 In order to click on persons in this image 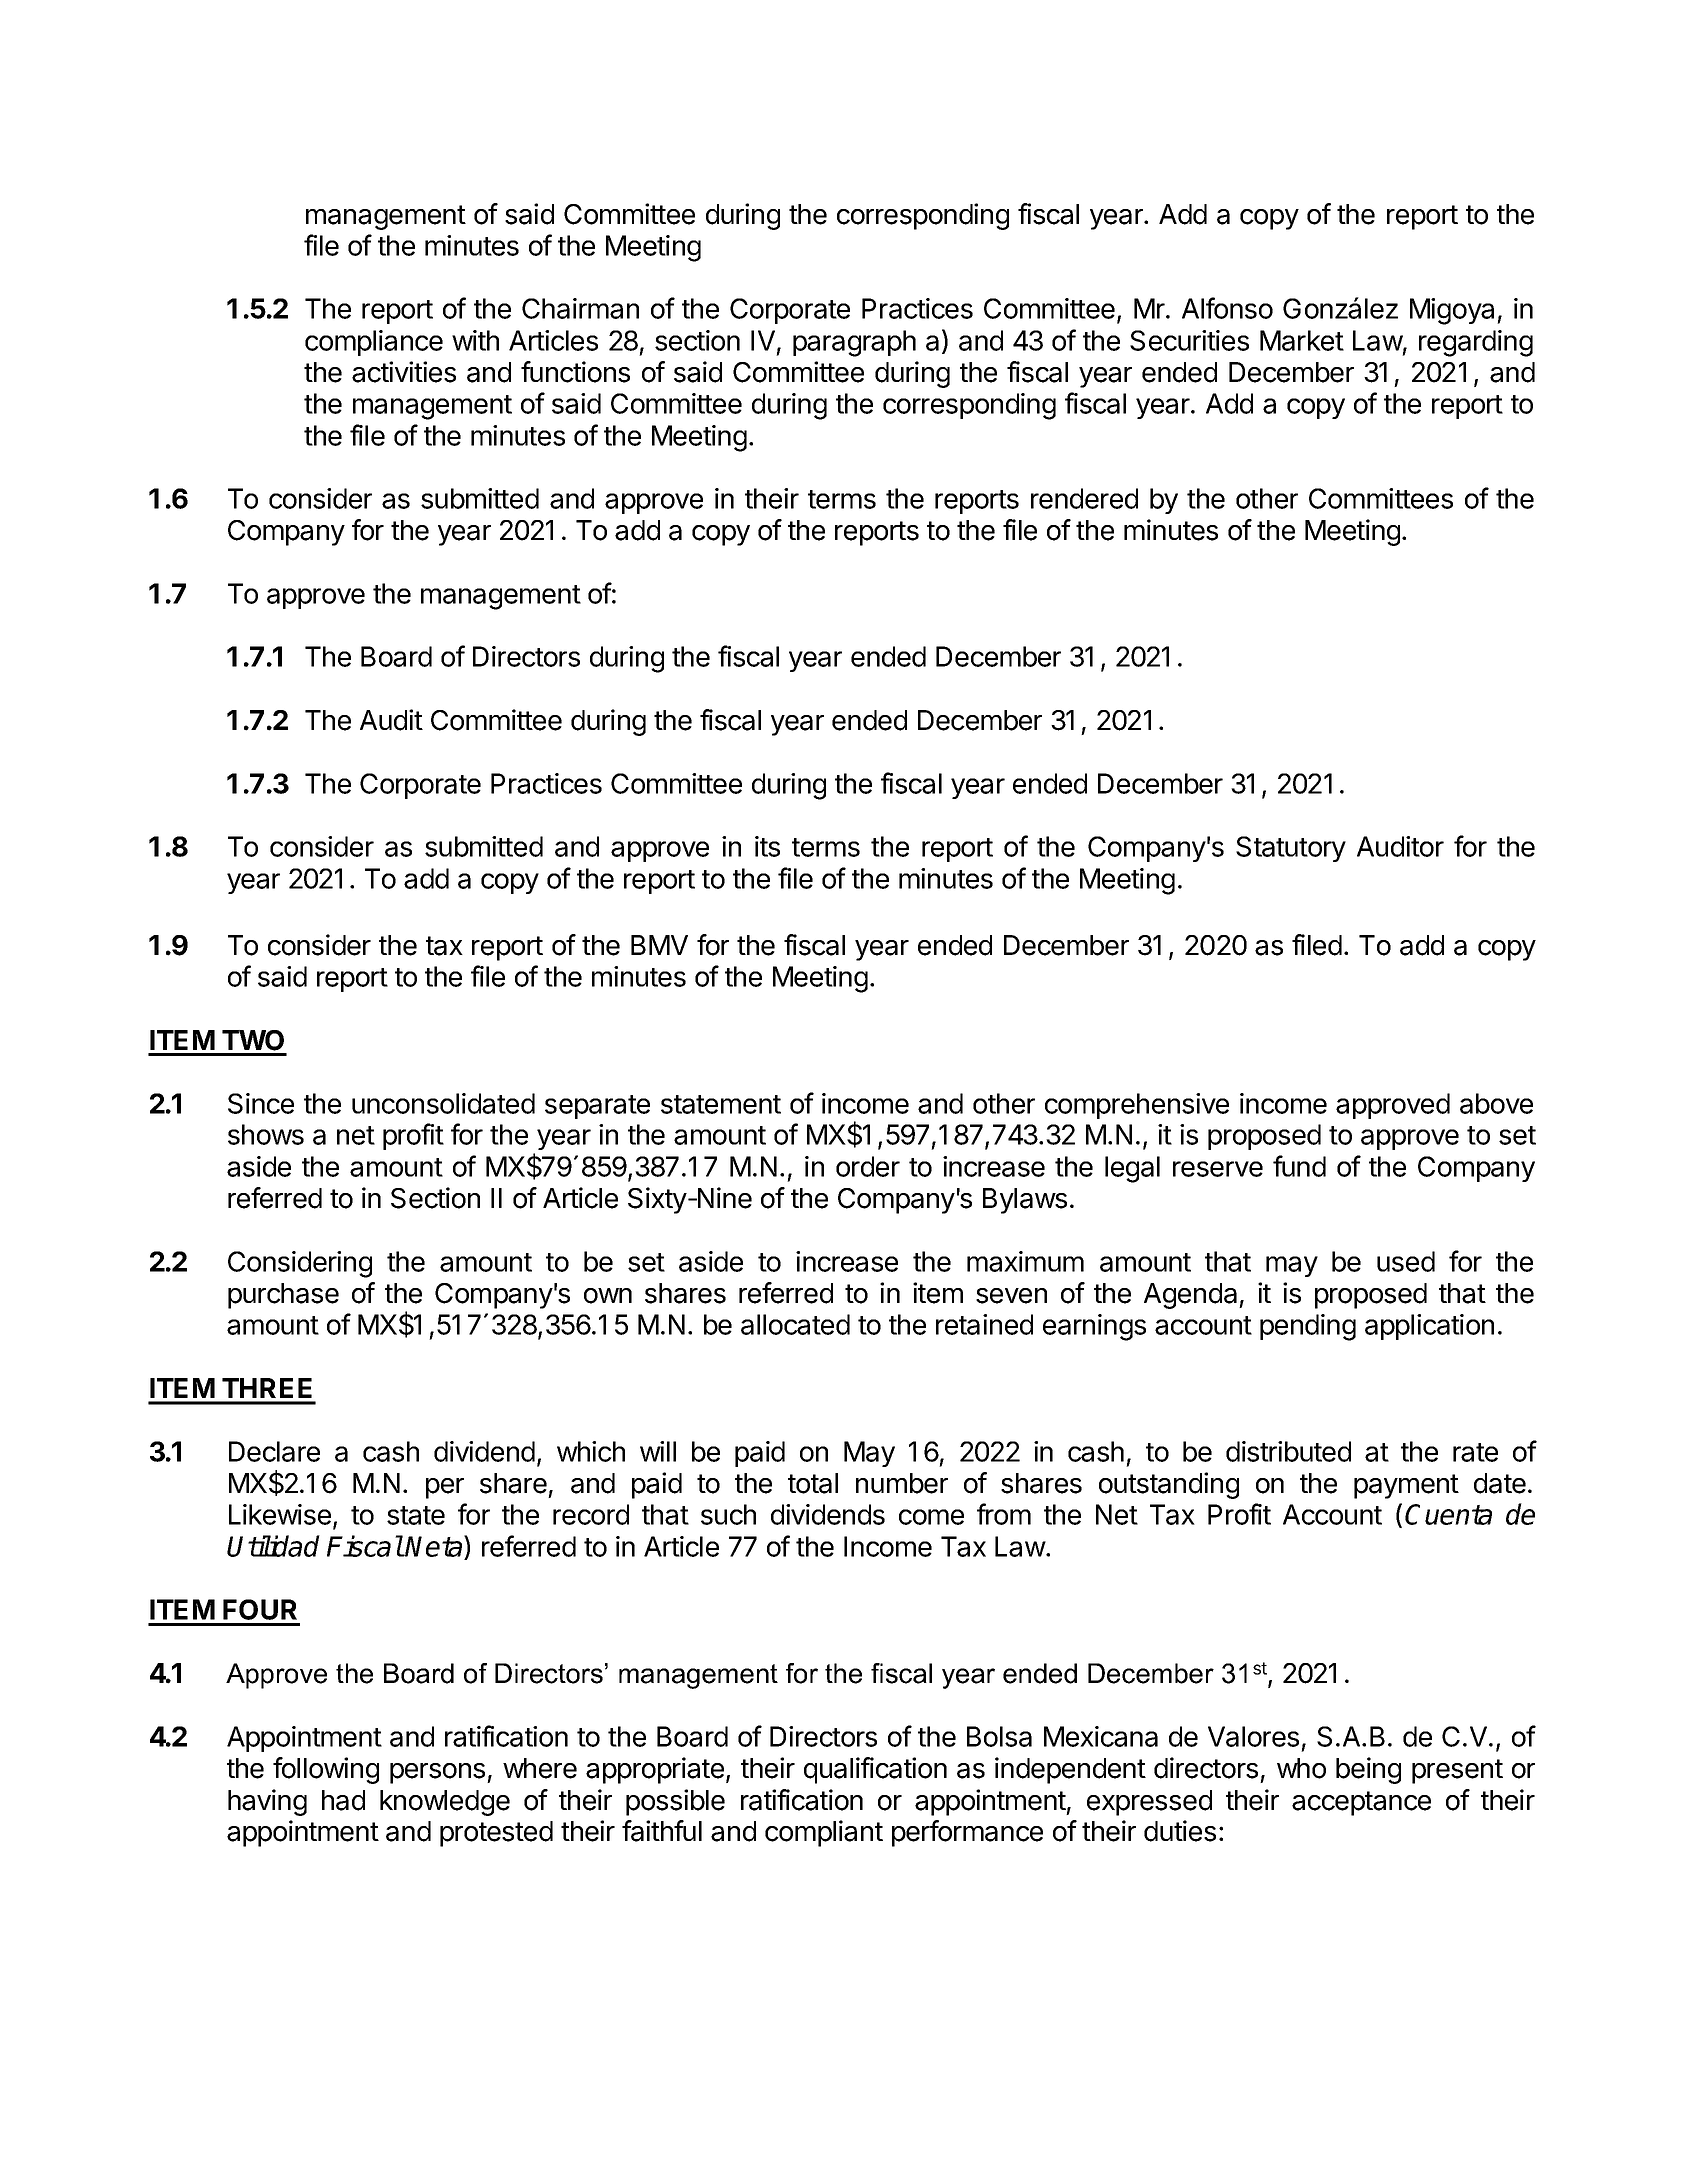, I will do `click(439, 1773)`.
